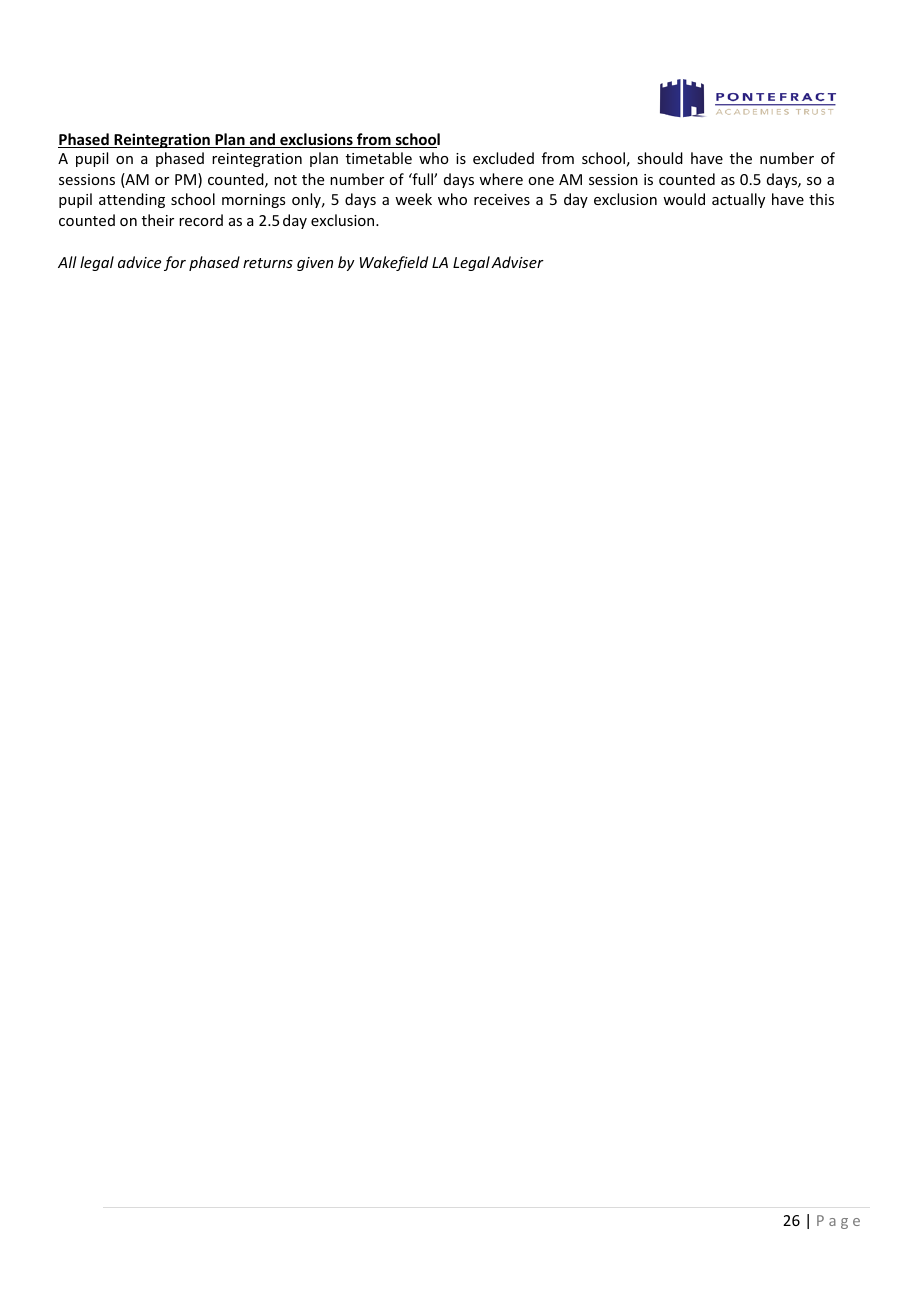 Image resolution: width=924 pixels, height=1307 pixels. What do you see at coordinates (660, 158) in the page?
I see `should` at bounding box center [660, 158].
